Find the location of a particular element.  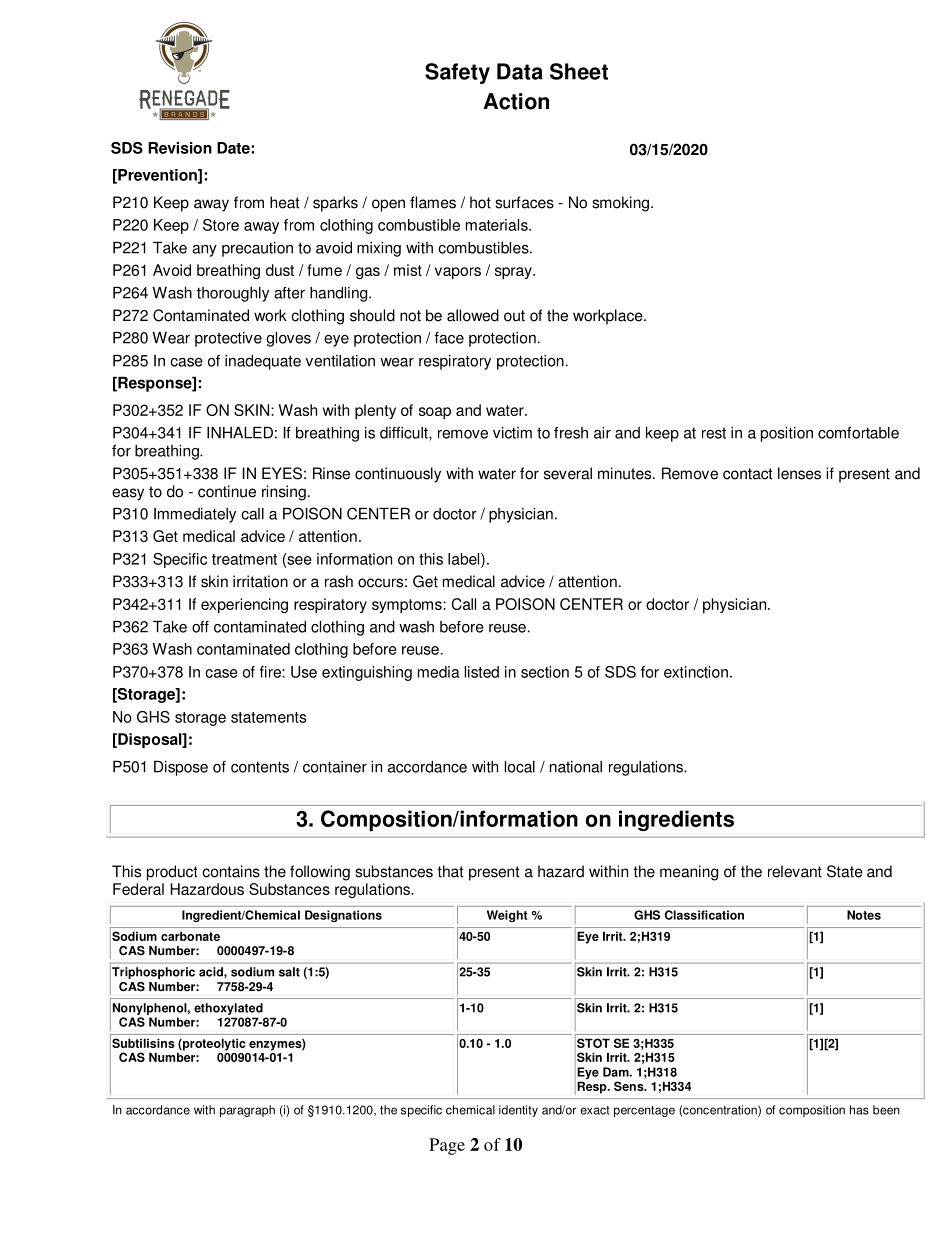

experiencing is located at coordinates (244, 605).
